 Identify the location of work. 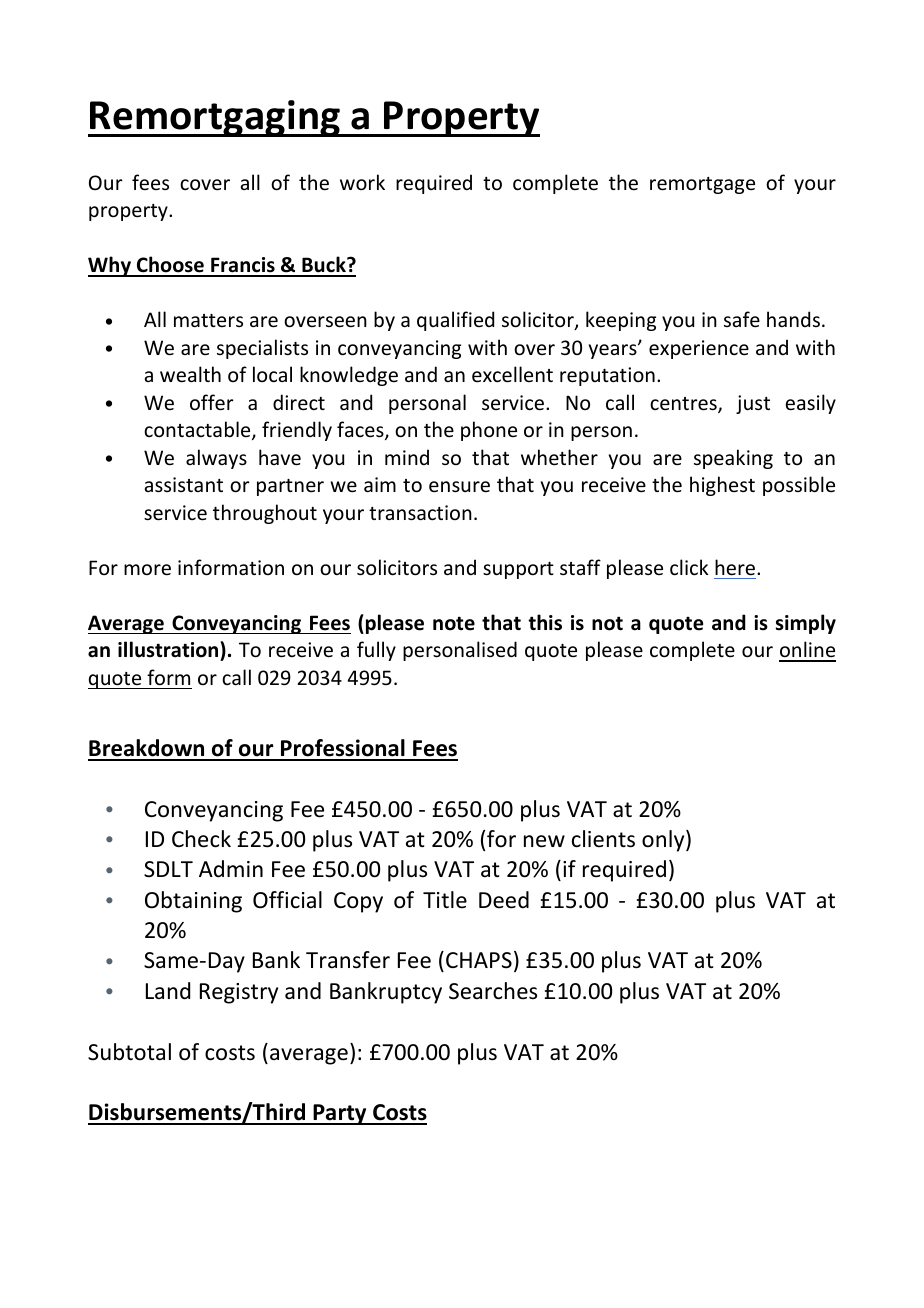
(362, 182).
